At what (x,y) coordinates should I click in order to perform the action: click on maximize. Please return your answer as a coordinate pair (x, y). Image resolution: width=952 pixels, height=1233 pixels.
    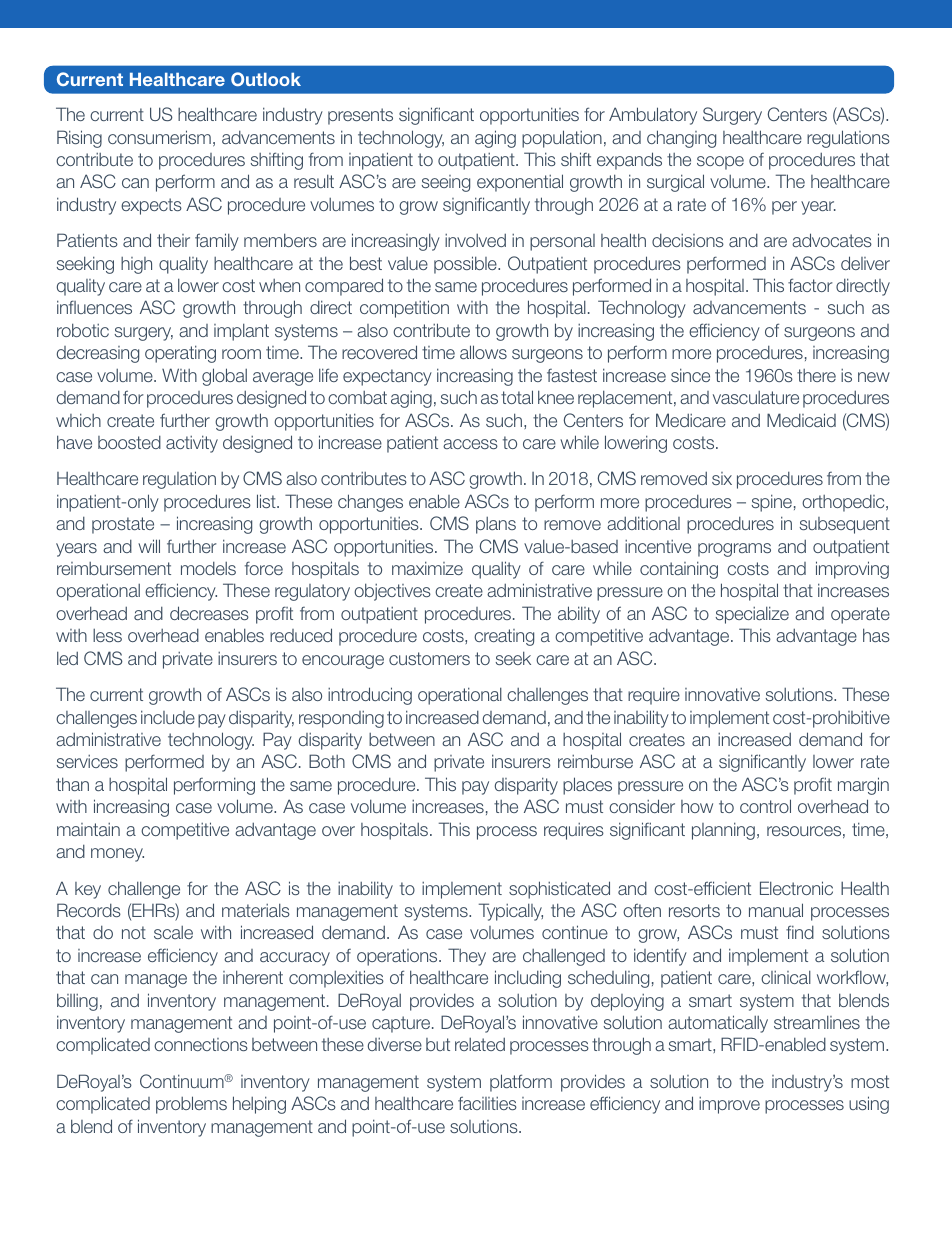
    Looking at the image, I should click on (427, 568).
